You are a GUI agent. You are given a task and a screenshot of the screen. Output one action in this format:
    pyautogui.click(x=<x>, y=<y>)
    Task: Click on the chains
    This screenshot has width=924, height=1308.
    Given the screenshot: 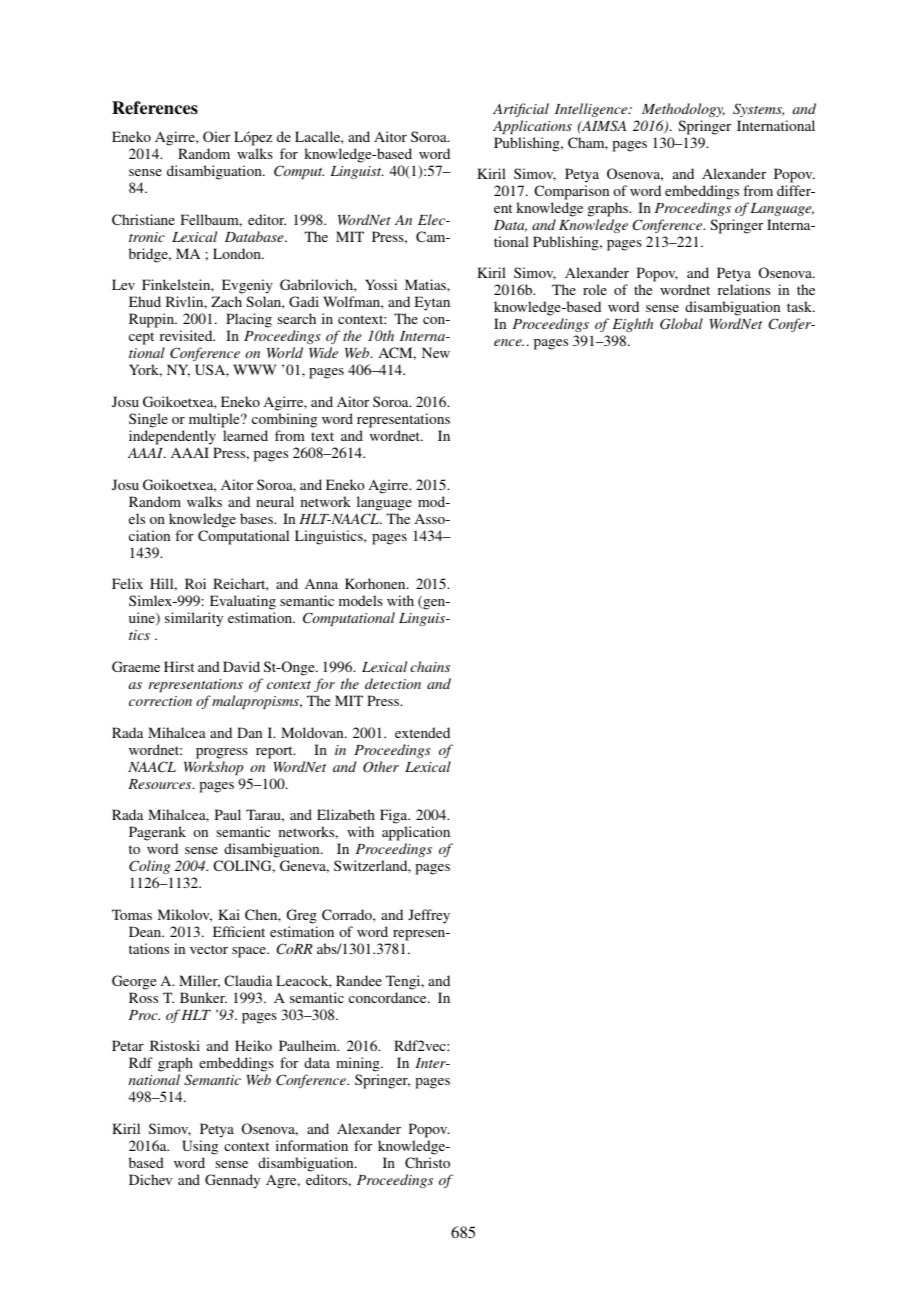 What is the action you would take?
    pyautogui.click(x=430, y=666)
